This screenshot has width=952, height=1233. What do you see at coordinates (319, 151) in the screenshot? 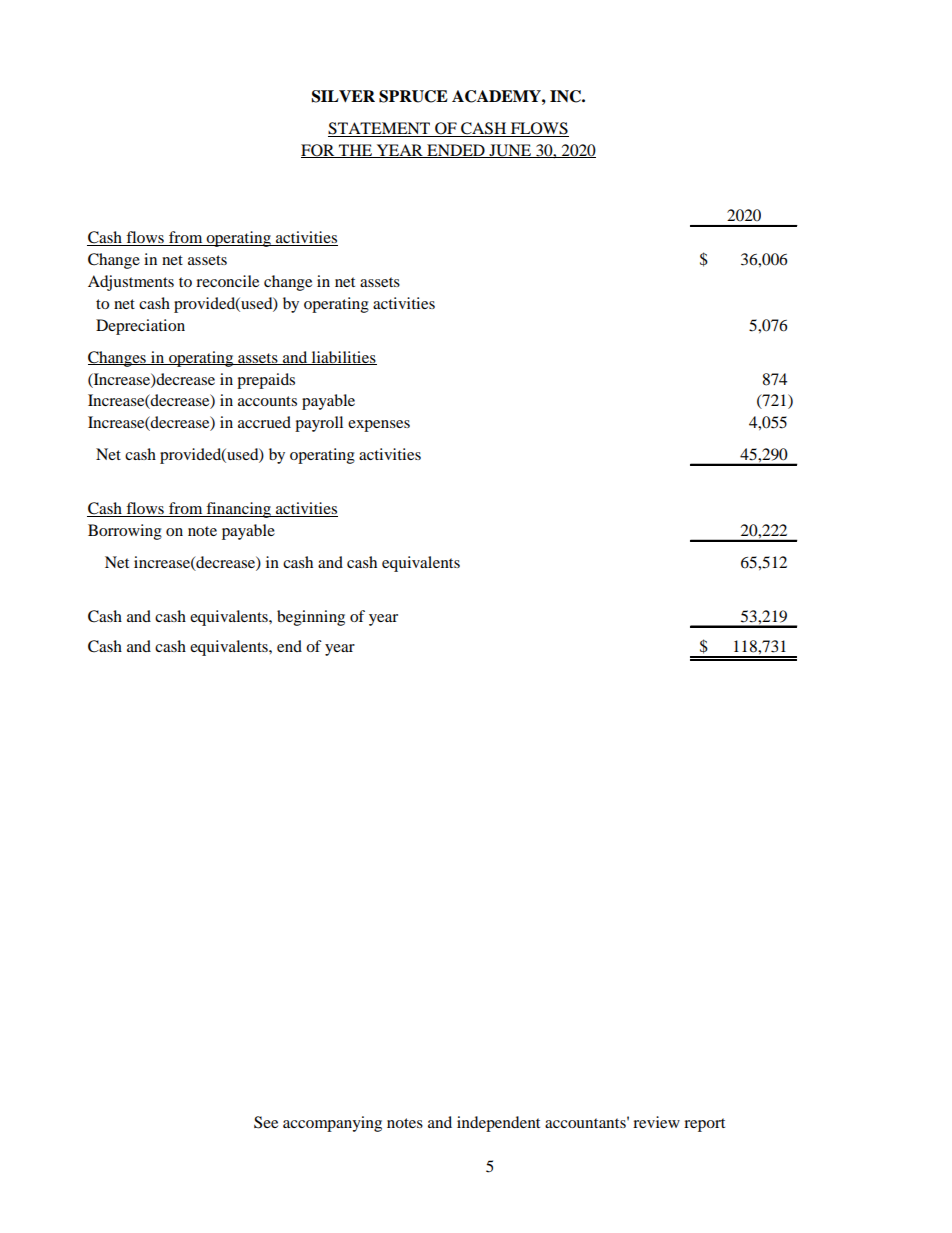
I see `FOR` at bounding box center [319, 151].
